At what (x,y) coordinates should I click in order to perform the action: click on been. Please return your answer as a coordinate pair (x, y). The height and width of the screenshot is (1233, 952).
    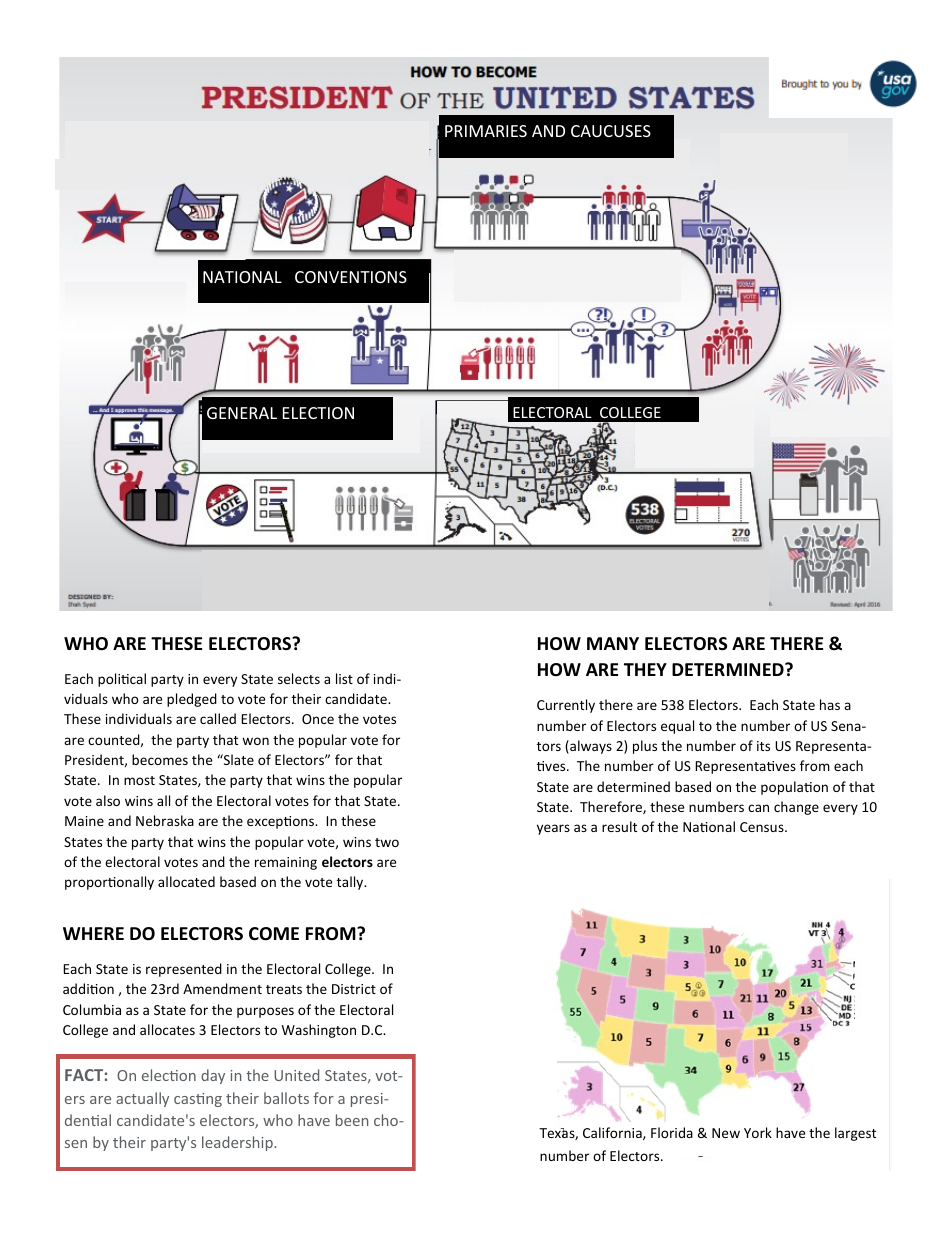
    Looking at the image, I should click on (352, 1120).
